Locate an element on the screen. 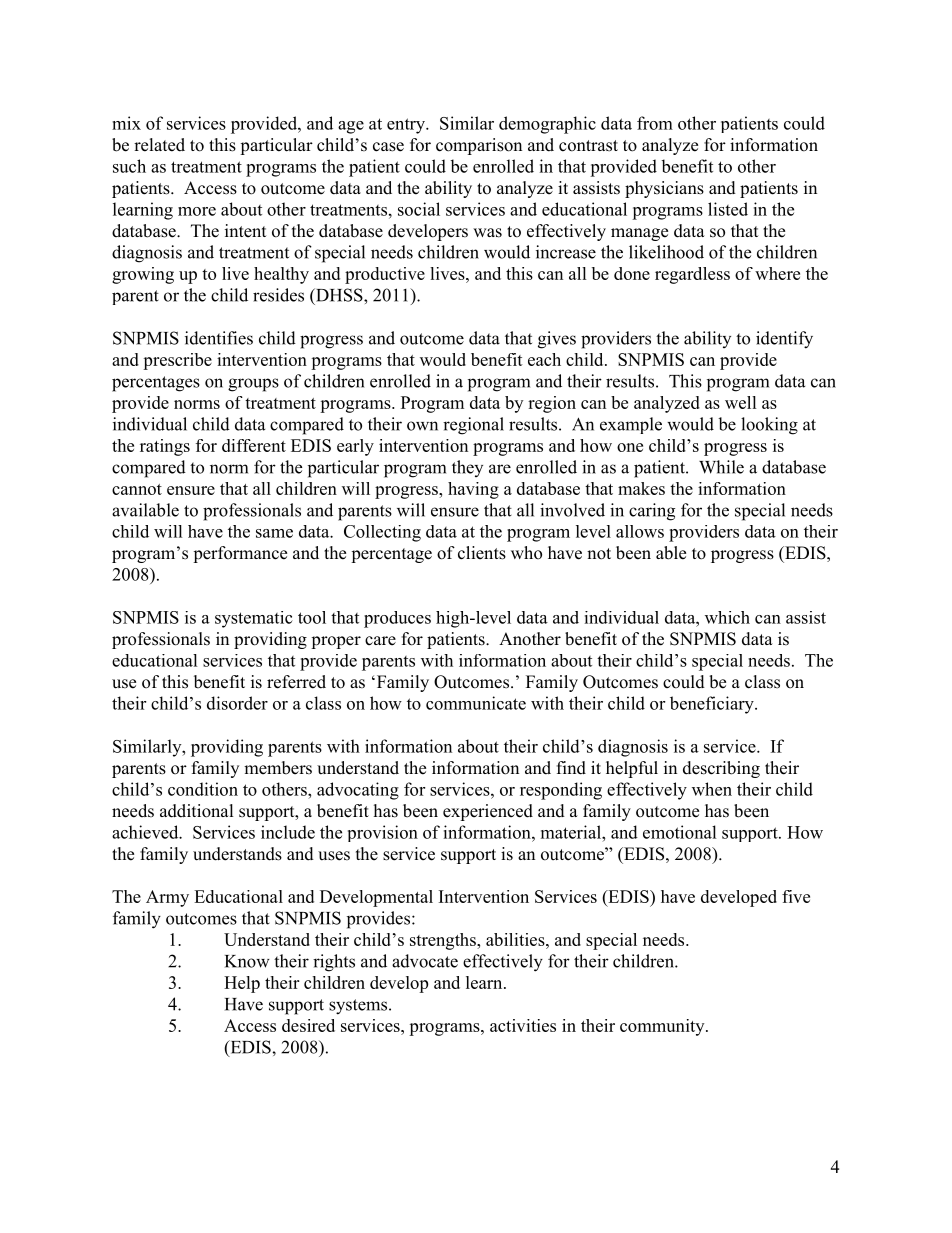 The height and width of the screenshot is (1233, 952). condition is located at coordinates (203, 789).
